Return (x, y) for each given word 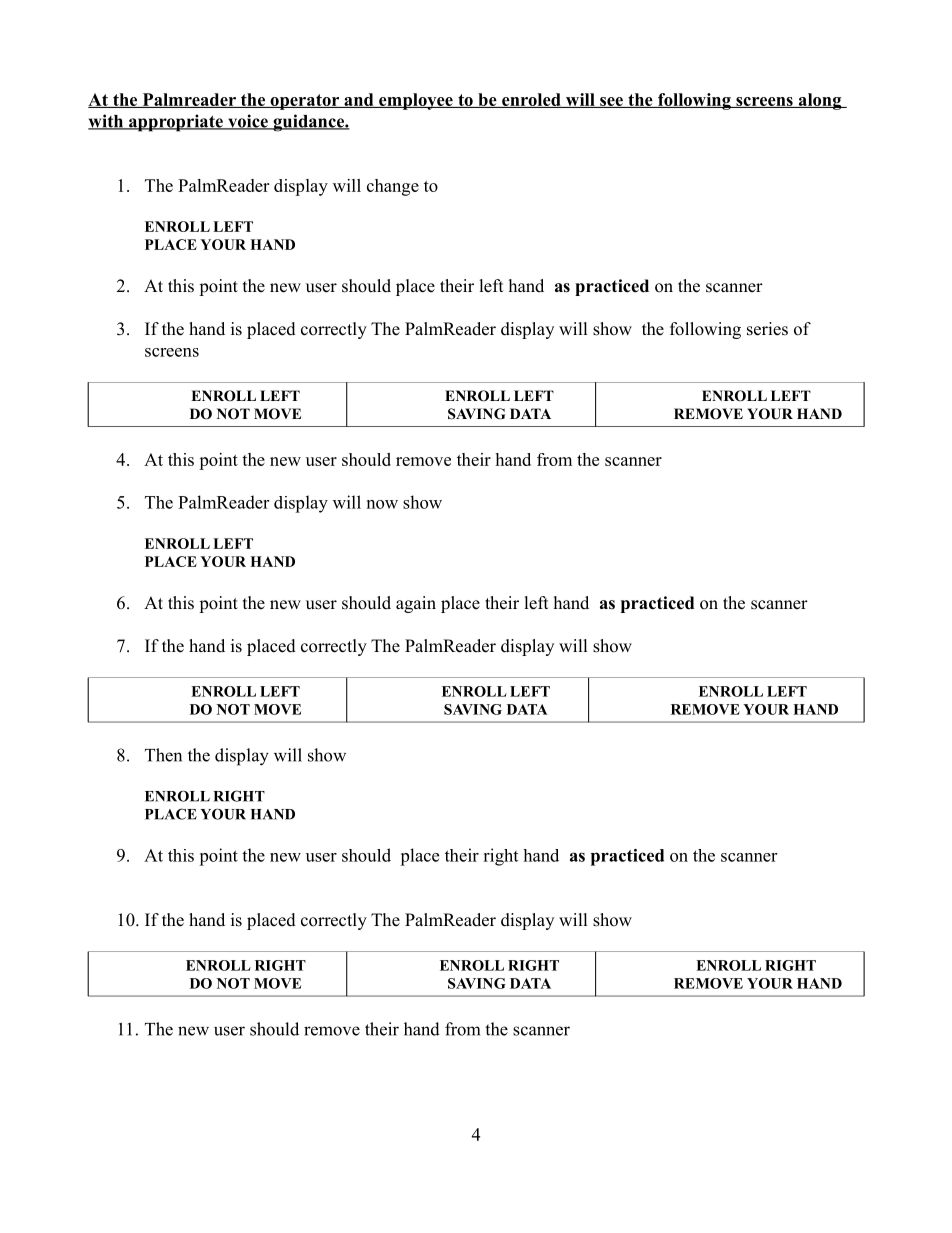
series (767, 329)
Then (163, 755)
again (416, 604)
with (107, 122)
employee (416, 101)
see (611, 102)
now (382, 504)
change (393, 187)
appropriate (176, 123)
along (820, 101)
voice (248, 122)
